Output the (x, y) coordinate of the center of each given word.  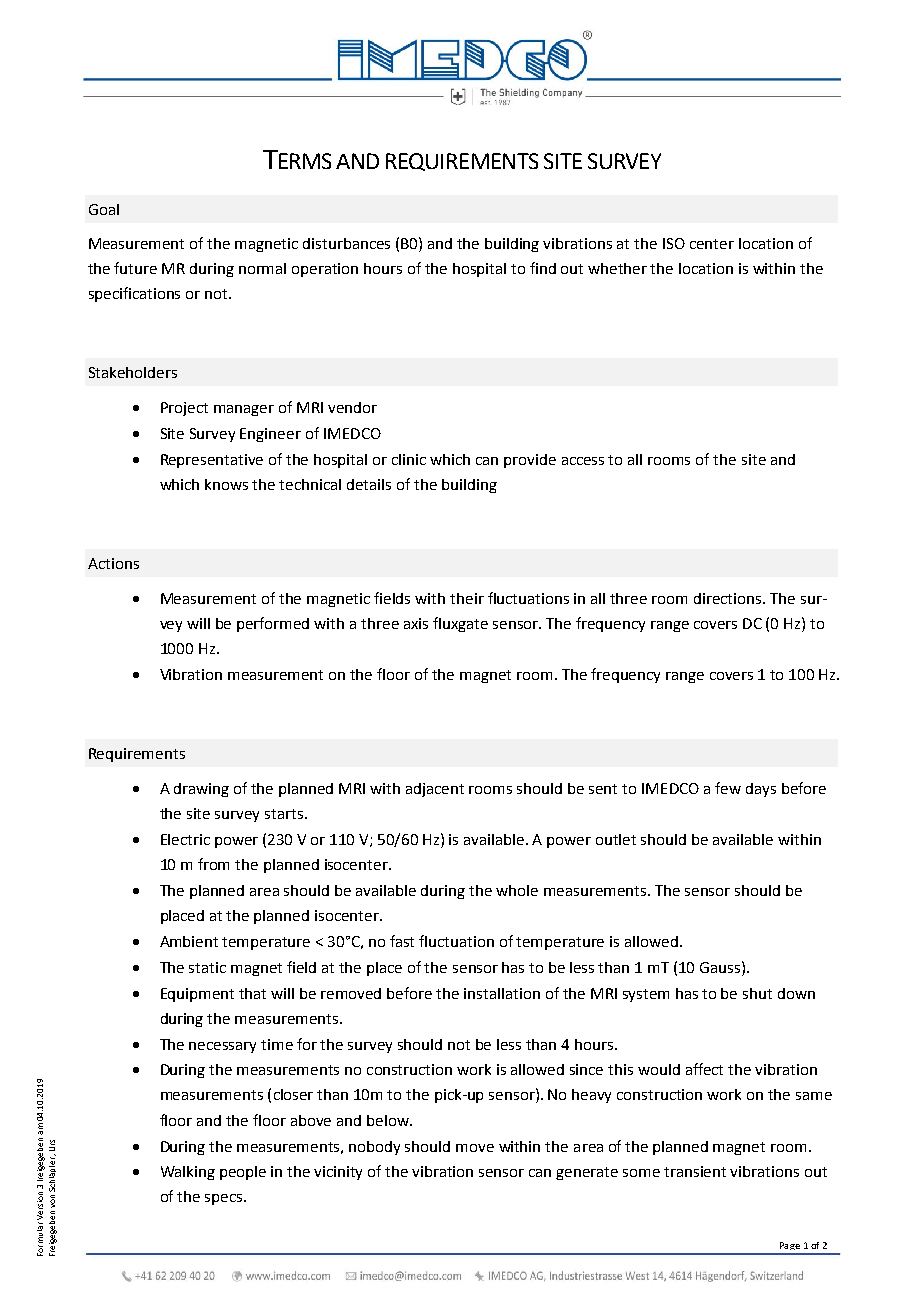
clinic (409, 459)
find (543, 268)
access (583, 461)
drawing (201, 790)
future (135, 268)
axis (416, 623)
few (728, 788)
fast (402, 941)
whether (617, 268)
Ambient (189, 941)
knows (226, 484)
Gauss (721, 967)
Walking (188, 1173)
